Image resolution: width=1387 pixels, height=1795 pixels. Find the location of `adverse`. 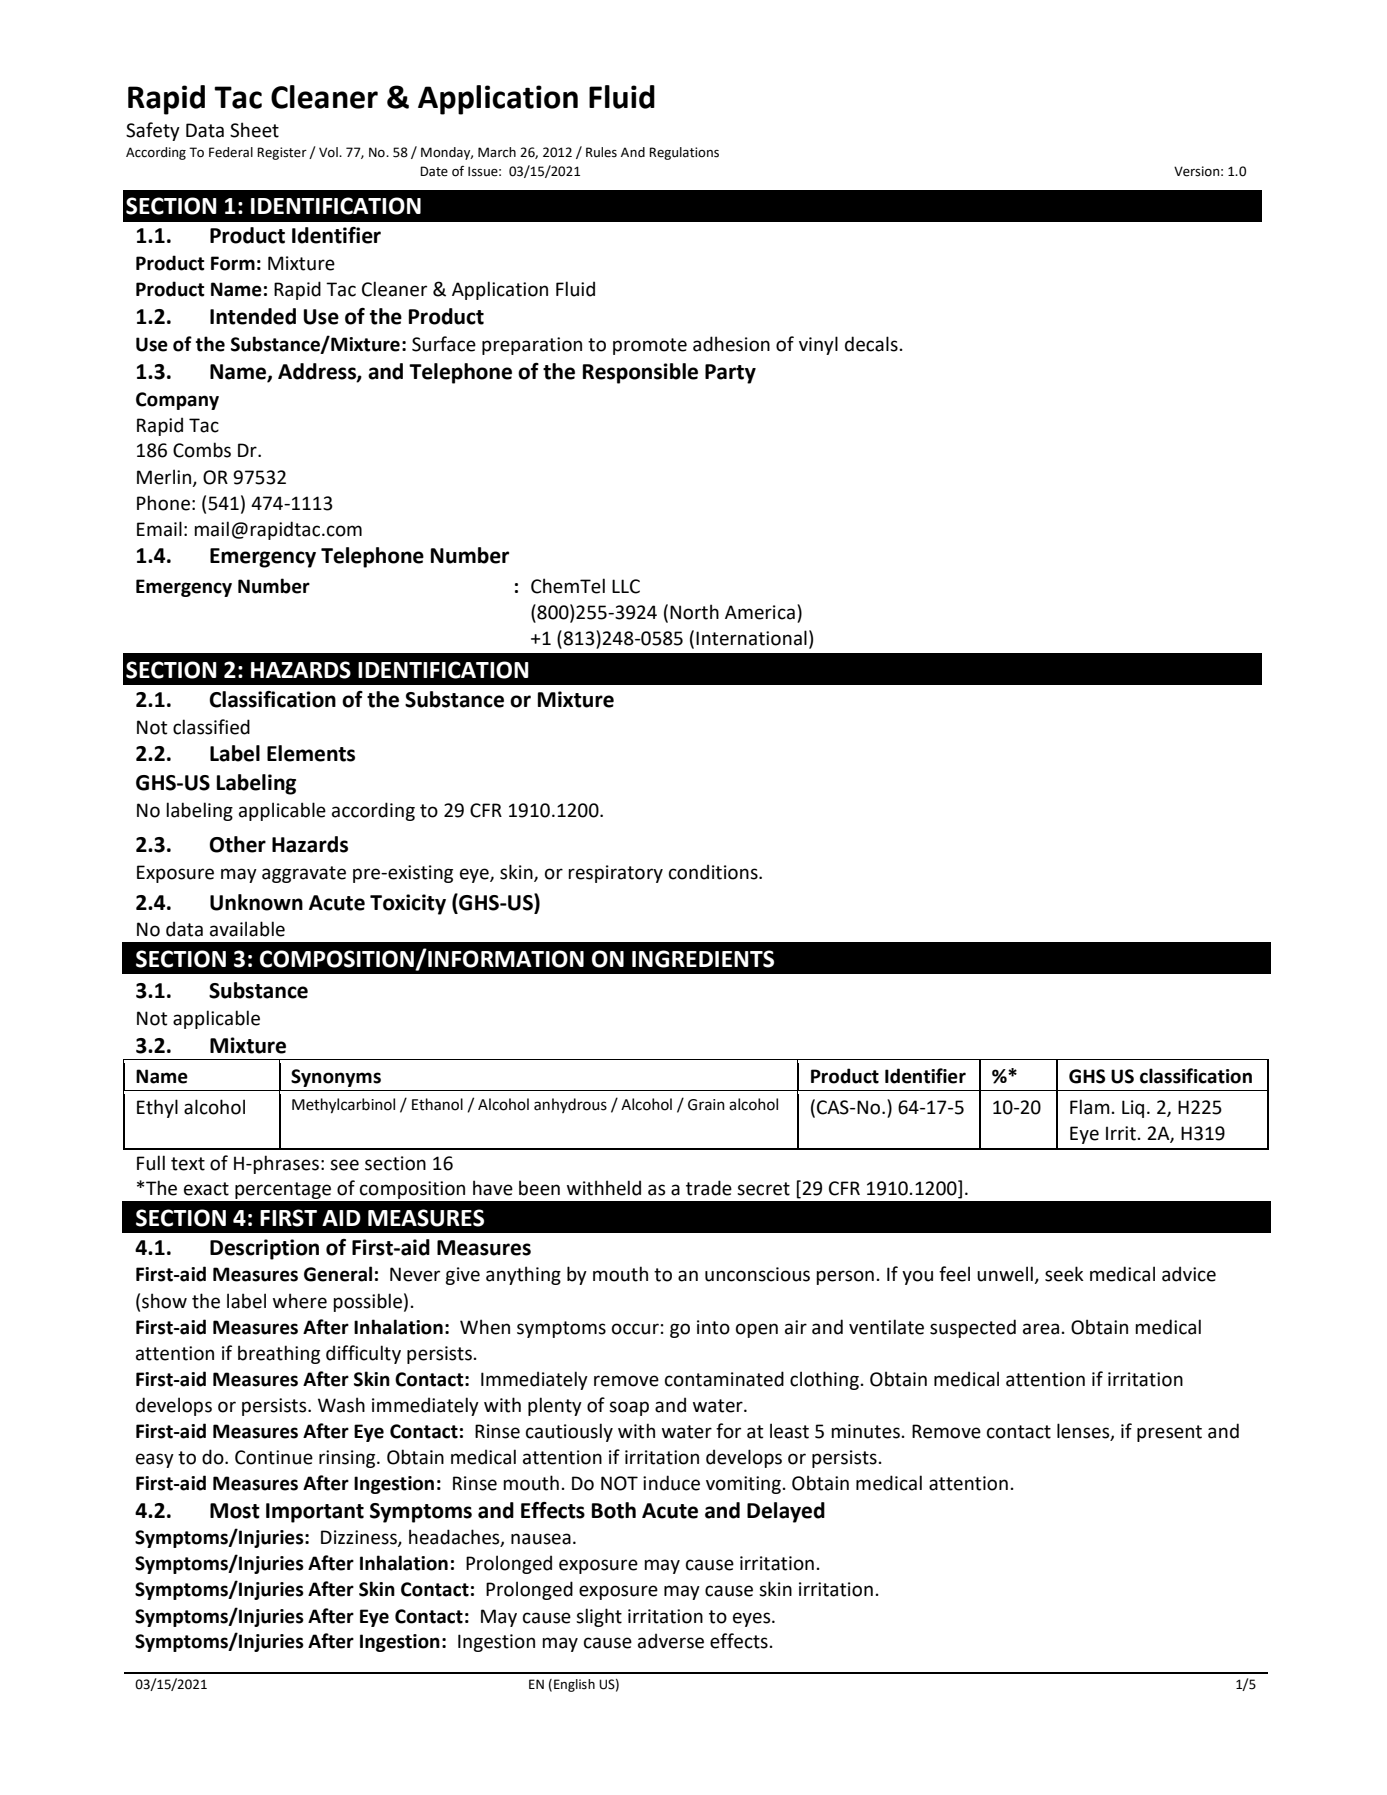

adverse is located at coordinates (671, 1641).
